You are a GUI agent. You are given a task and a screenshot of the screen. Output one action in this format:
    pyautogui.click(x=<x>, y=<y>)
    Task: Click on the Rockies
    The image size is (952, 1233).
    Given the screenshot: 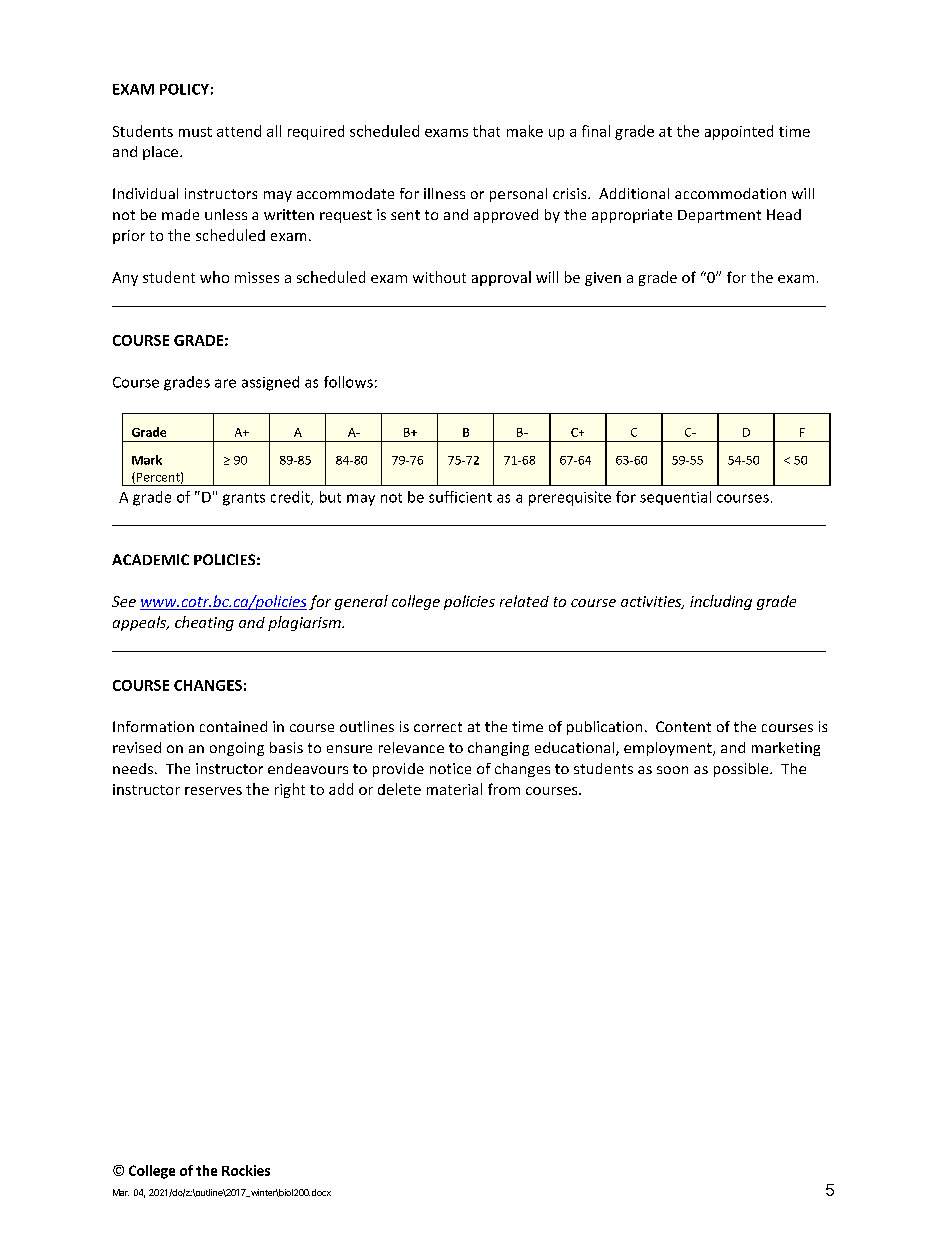 What is the action you would take?
    pyautogui.click(x=246, y=1170)
